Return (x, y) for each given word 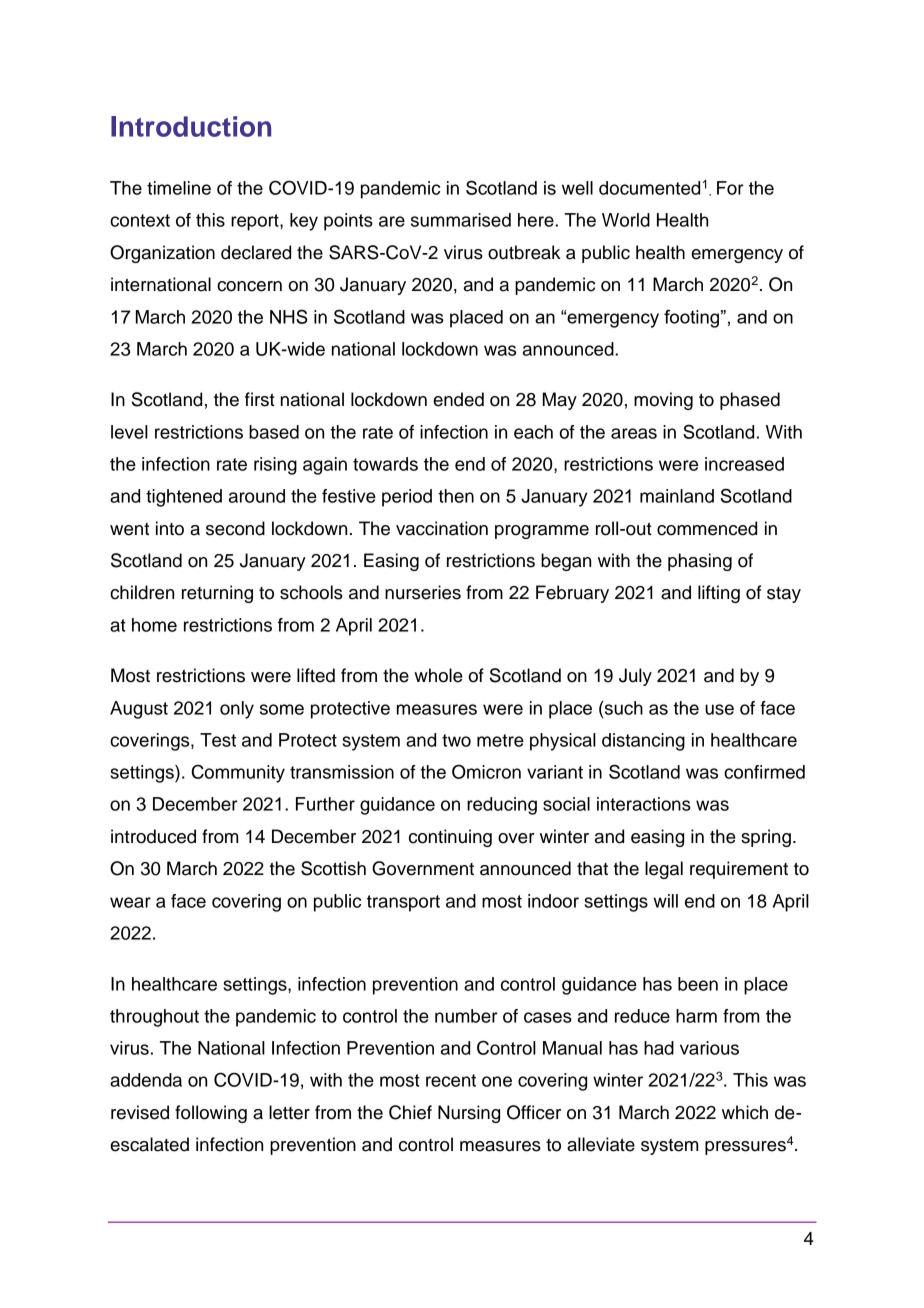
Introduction (191, 126)
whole (438, 675)
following (211, 1114)
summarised (461, 220)
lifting (719, 594)
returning (217, 594)
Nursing (469, 1114)
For (730, 188)
